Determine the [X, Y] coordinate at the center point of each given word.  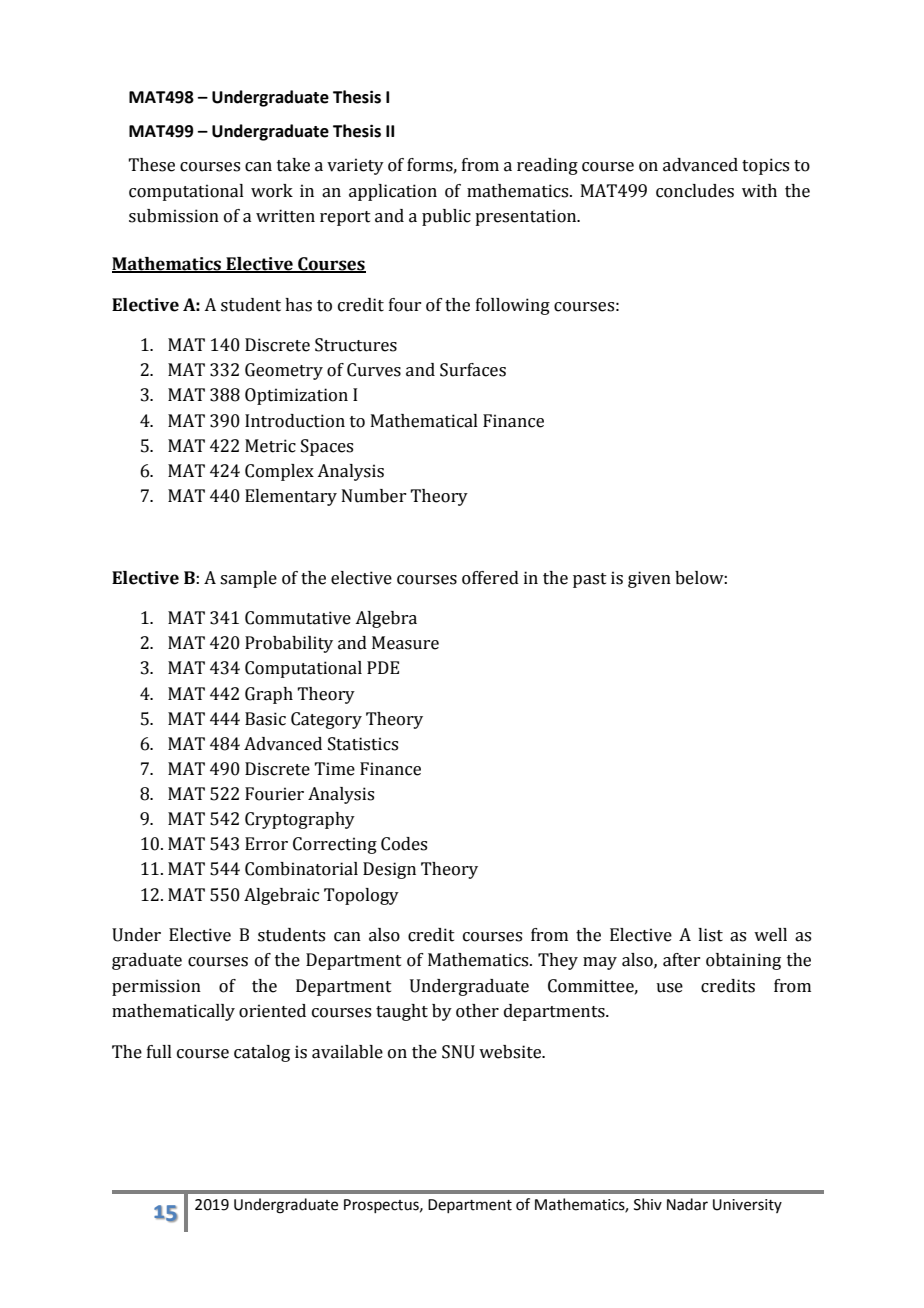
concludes [695, 191]
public [446, 217]
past [590, 580]
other [477, 1011]
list [710, 935]
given [649, 579]
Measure [405, 643]
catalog [262, 1053]
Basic [265, 719]
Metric [270, 446]
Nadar [687, 1204]
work [272, 191]
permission [156, 987]
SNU [458, 1052]
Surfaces [473, 370]
